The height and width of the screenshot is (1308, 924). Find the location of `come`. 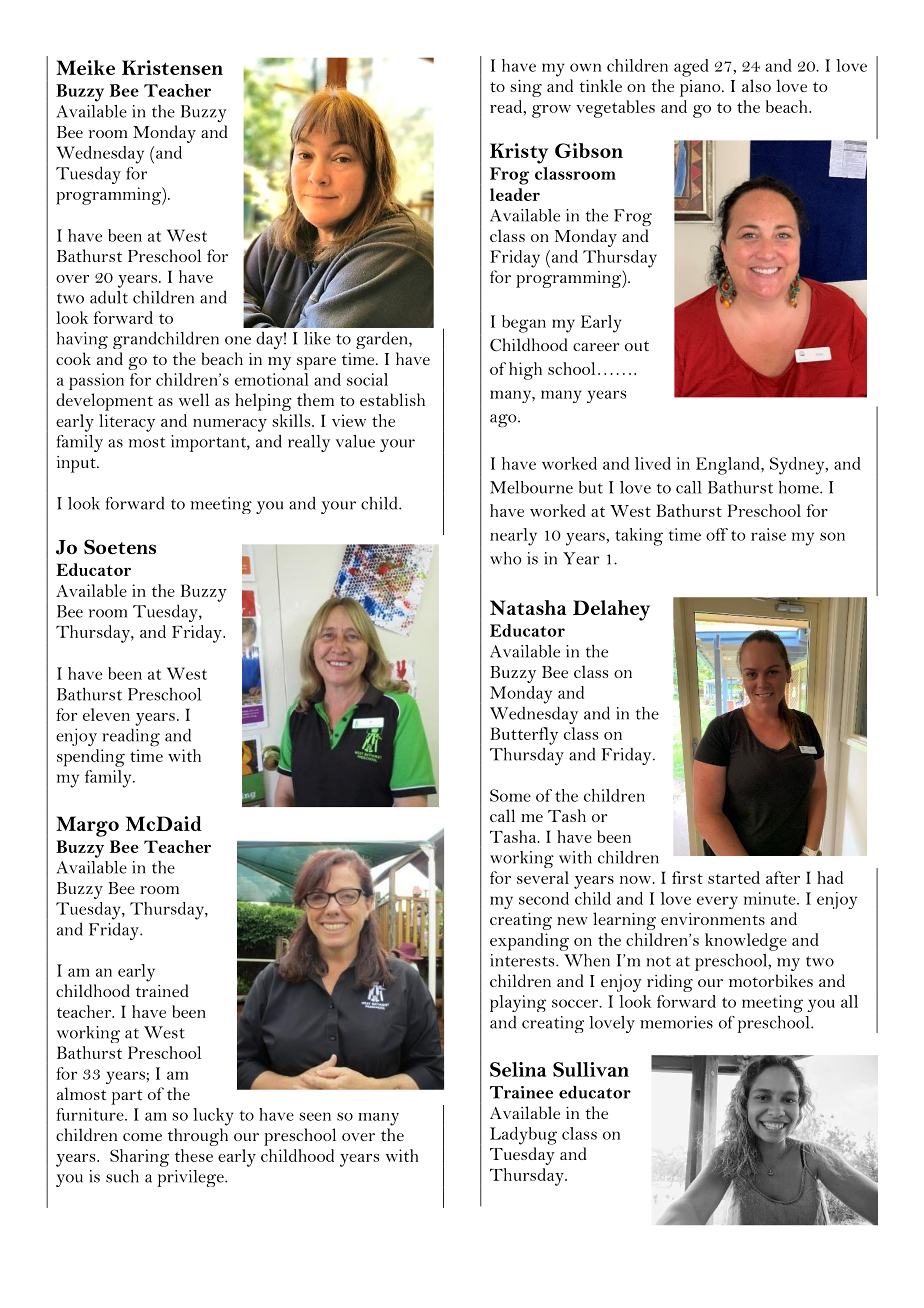

come is located at coordinates (142, 1137).
